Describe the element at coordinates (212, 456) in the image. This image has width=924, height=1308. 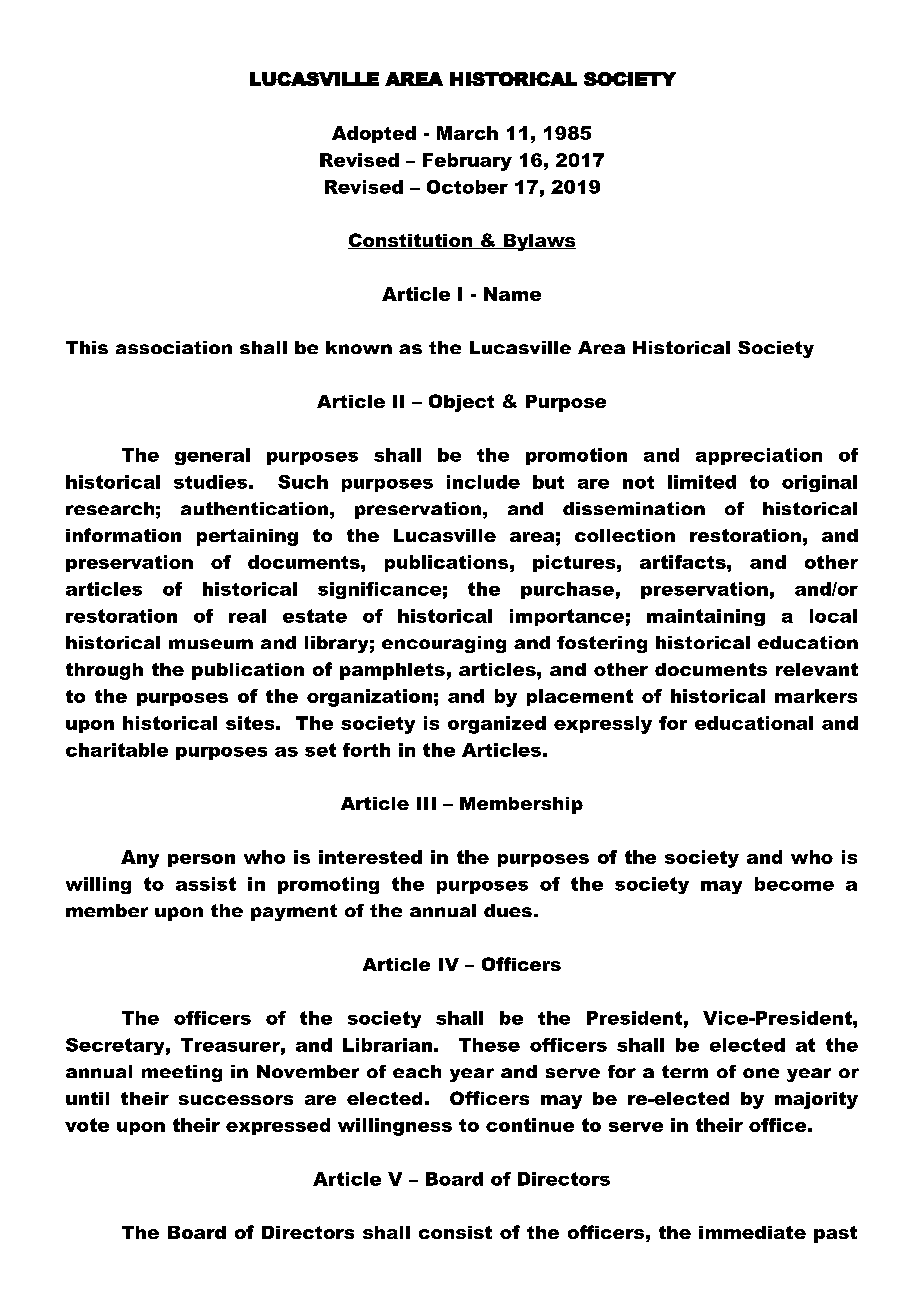
I see `general` at that location.
